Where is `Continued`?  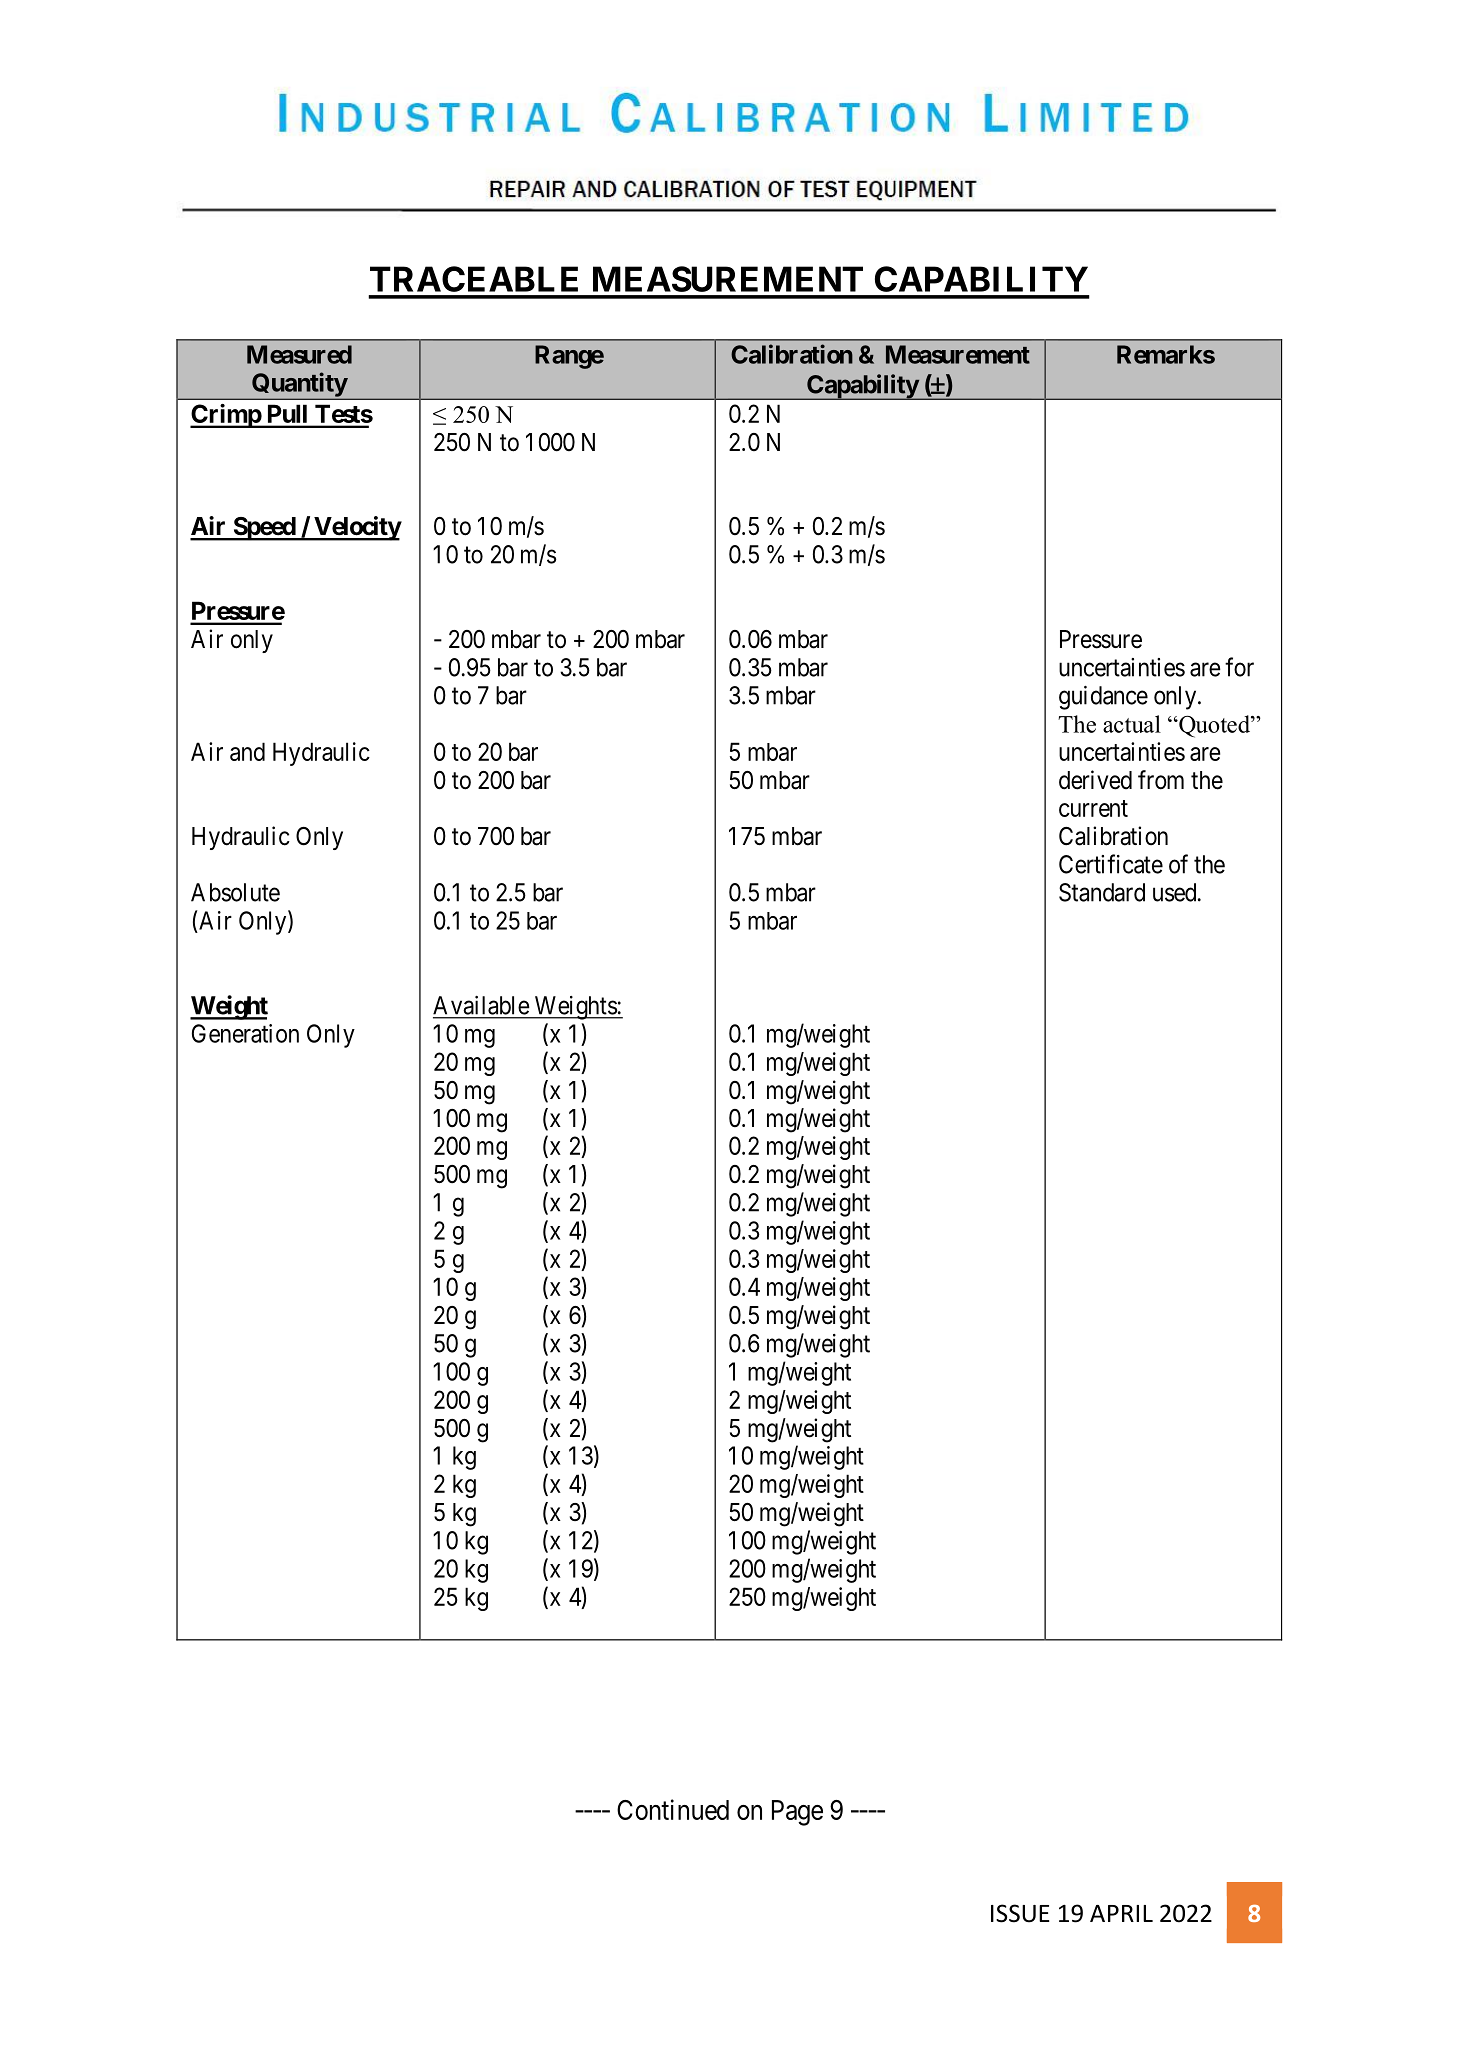
Continued is located at coordinates (673, 1809).
